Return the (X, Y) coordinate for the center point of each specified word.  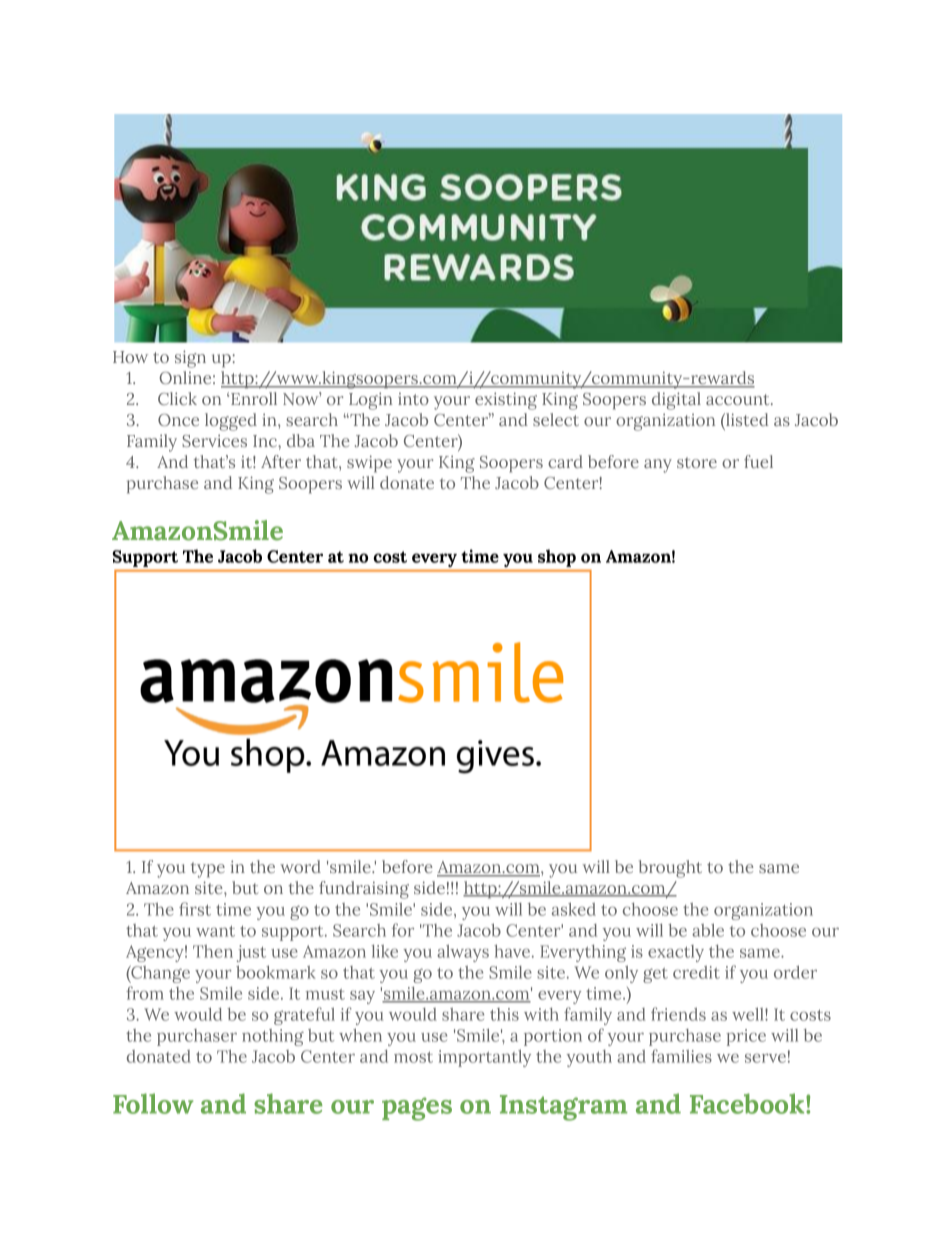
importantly (484, 1058)
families (681, 1056)
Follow (153, 1103)
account (739, 399)
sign (190, 359)
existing (506, 401)
